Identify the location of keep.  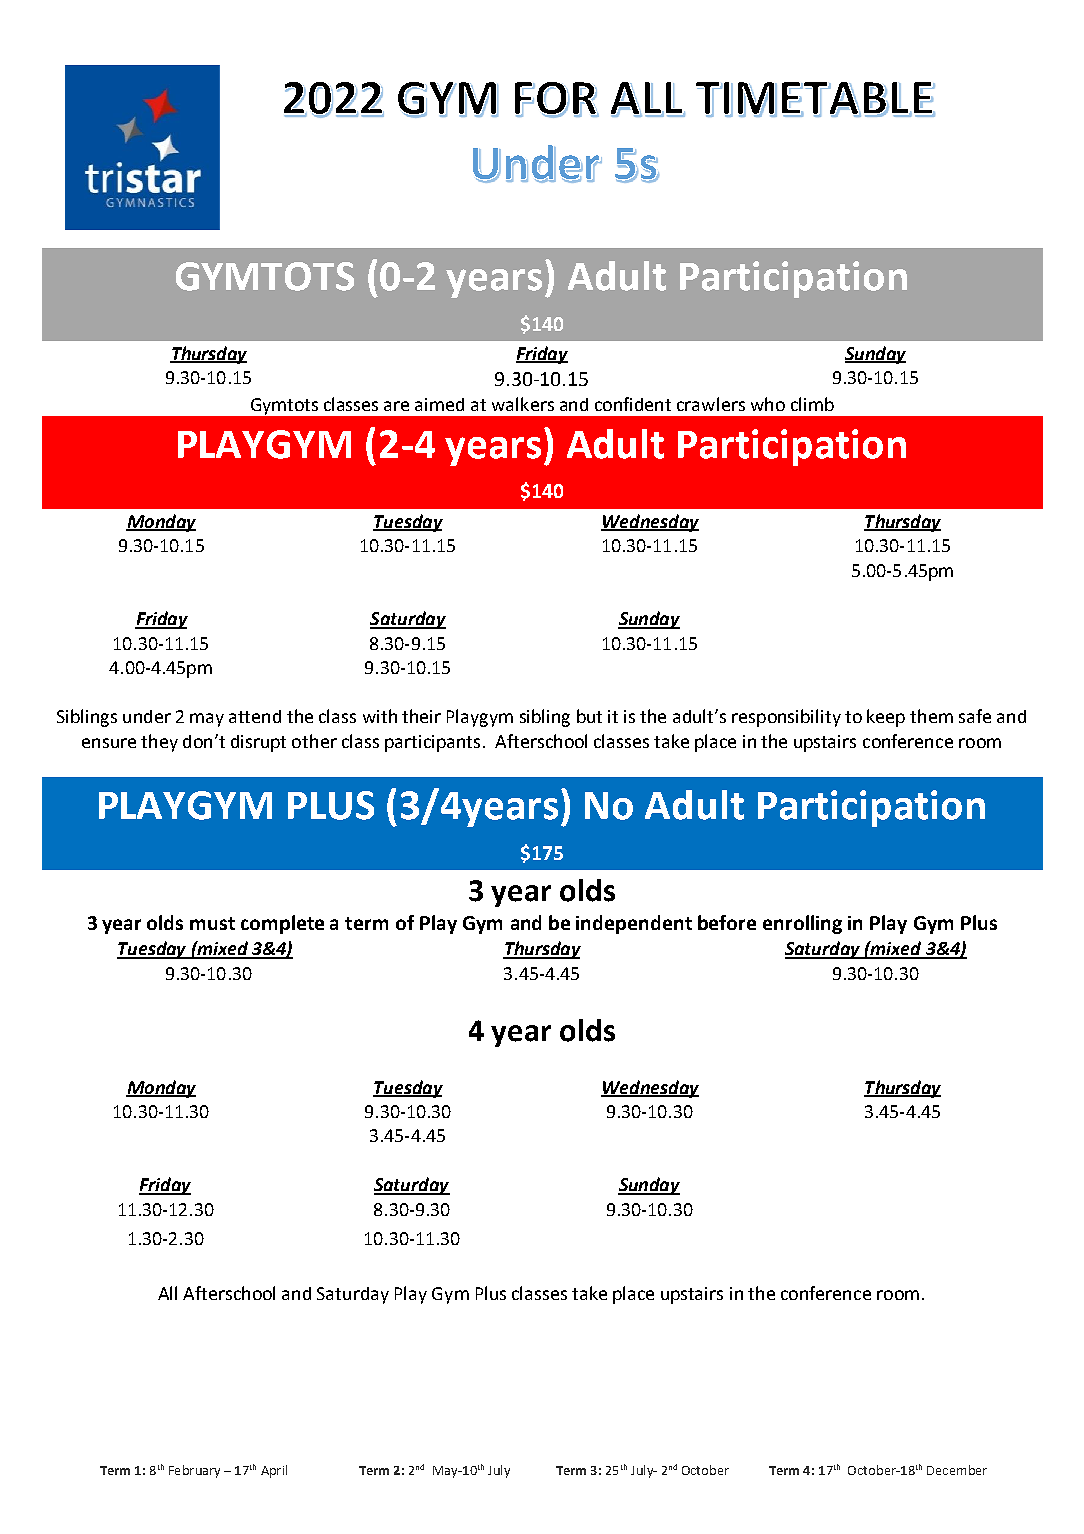
(886, 718).
